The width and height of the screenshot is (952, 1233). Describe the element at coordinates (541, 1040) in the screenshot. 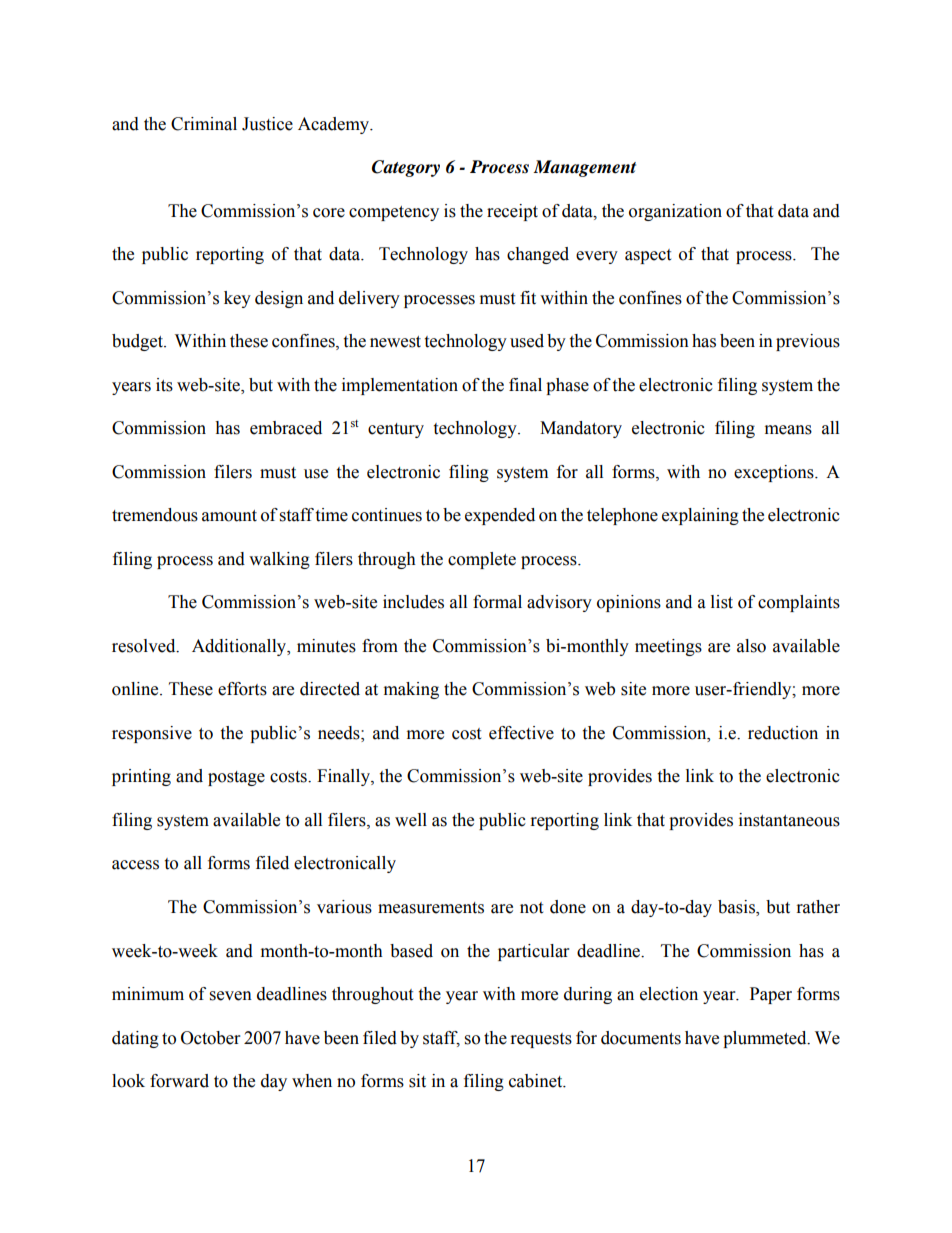

I see `requests` at that location.
